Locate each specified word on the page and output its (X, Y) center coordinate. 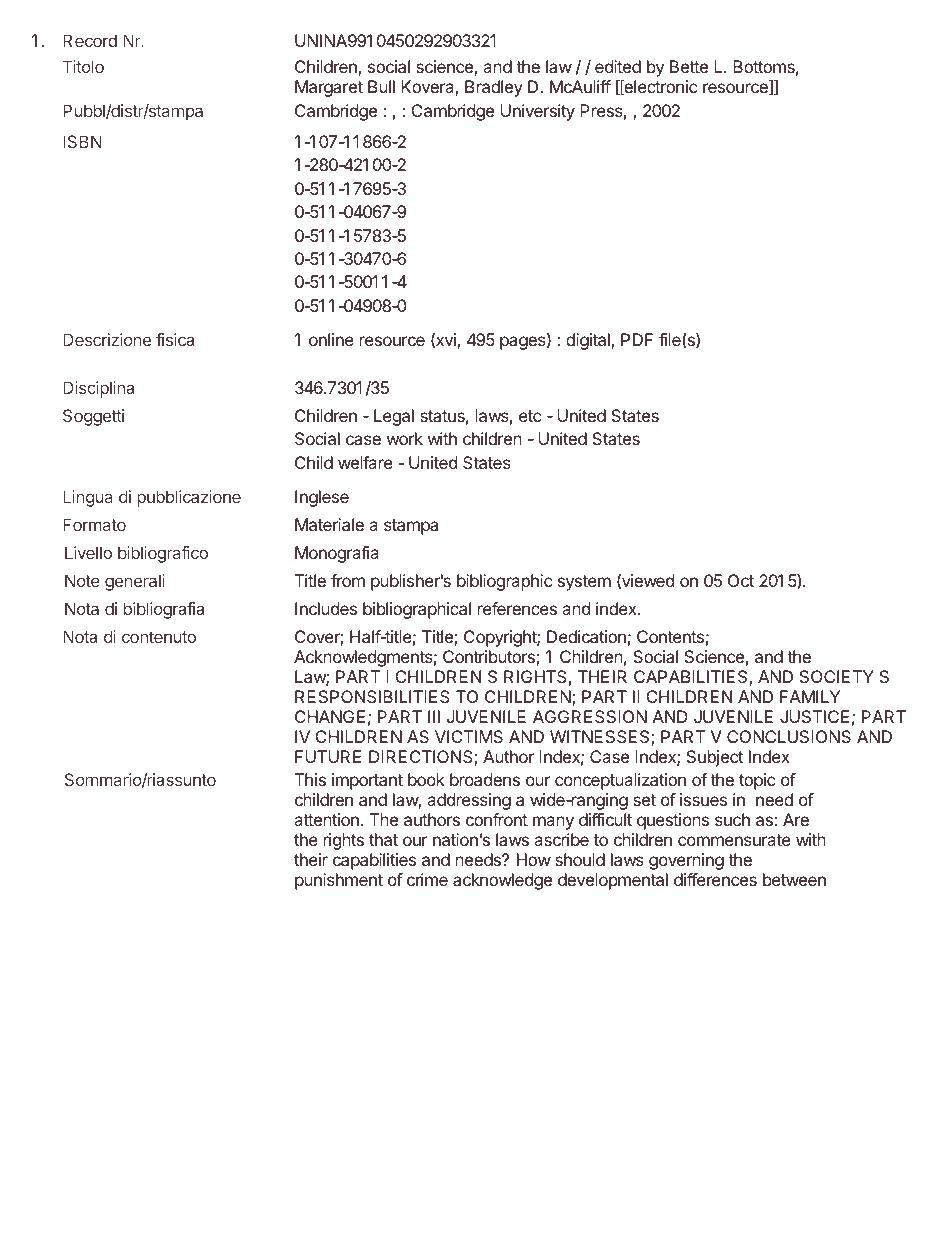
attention (326, 819)
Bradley (494, 88)
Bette (689, 66)
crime (427, 879)
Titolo (83, 66)
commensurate (734, 840)
